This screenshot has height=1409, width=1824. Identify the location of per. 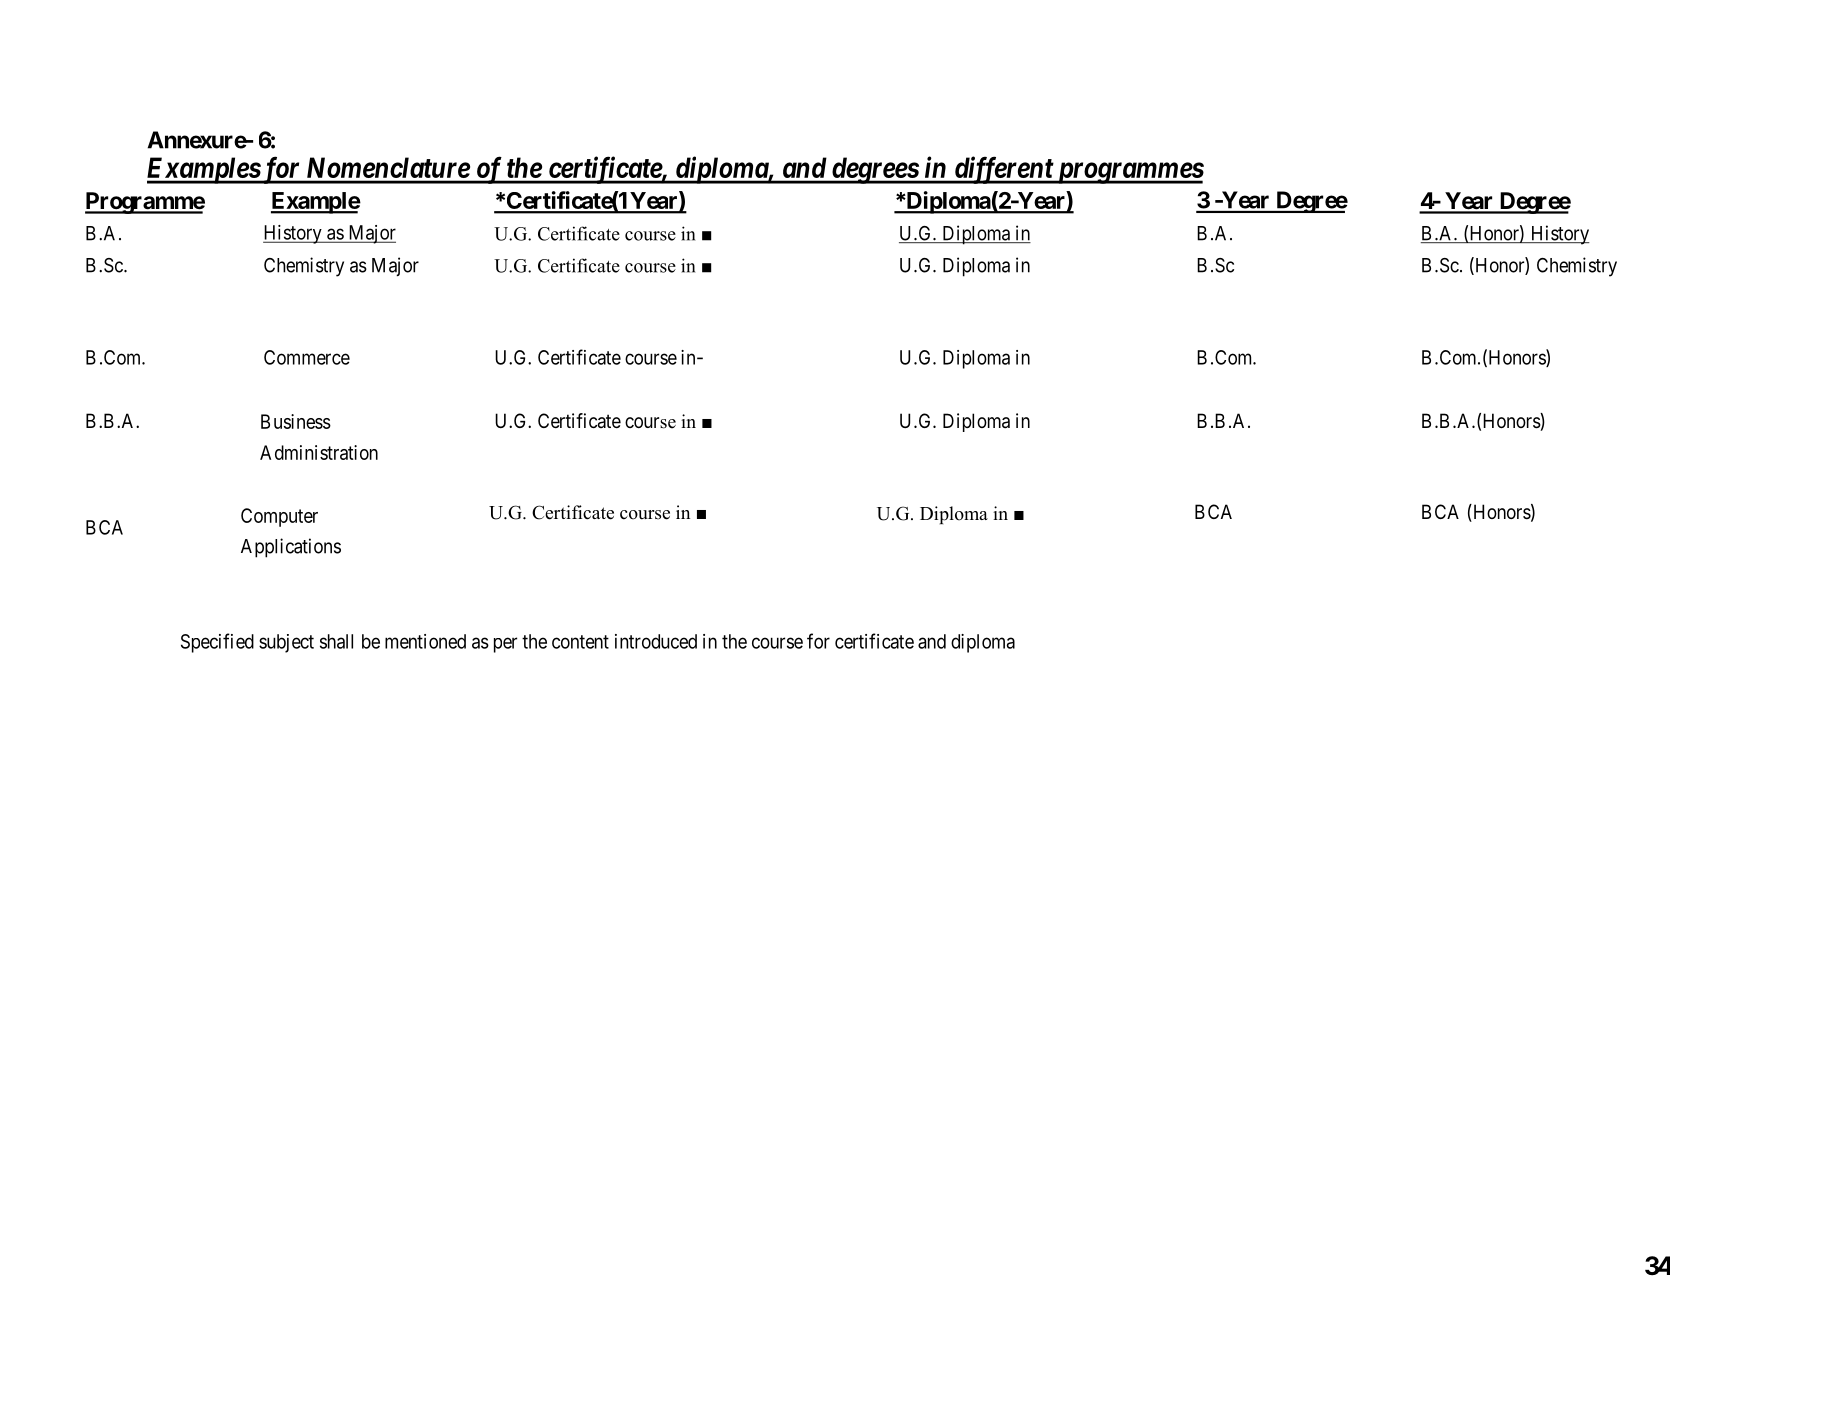
(505, 645).
